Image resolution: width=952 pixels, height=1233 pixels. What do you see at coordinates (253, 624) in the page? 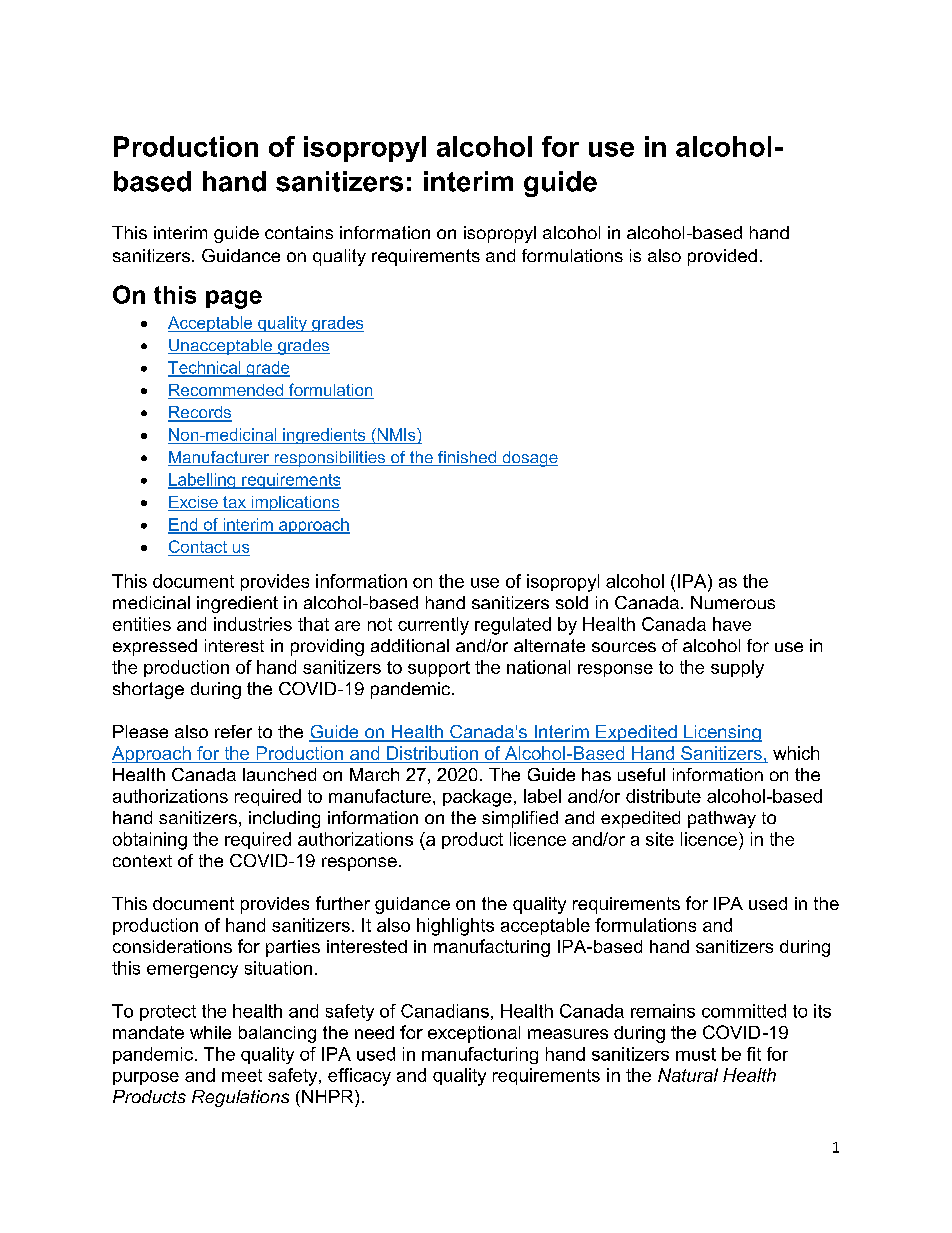
I see `industries` at bounding box center [253, 624].
